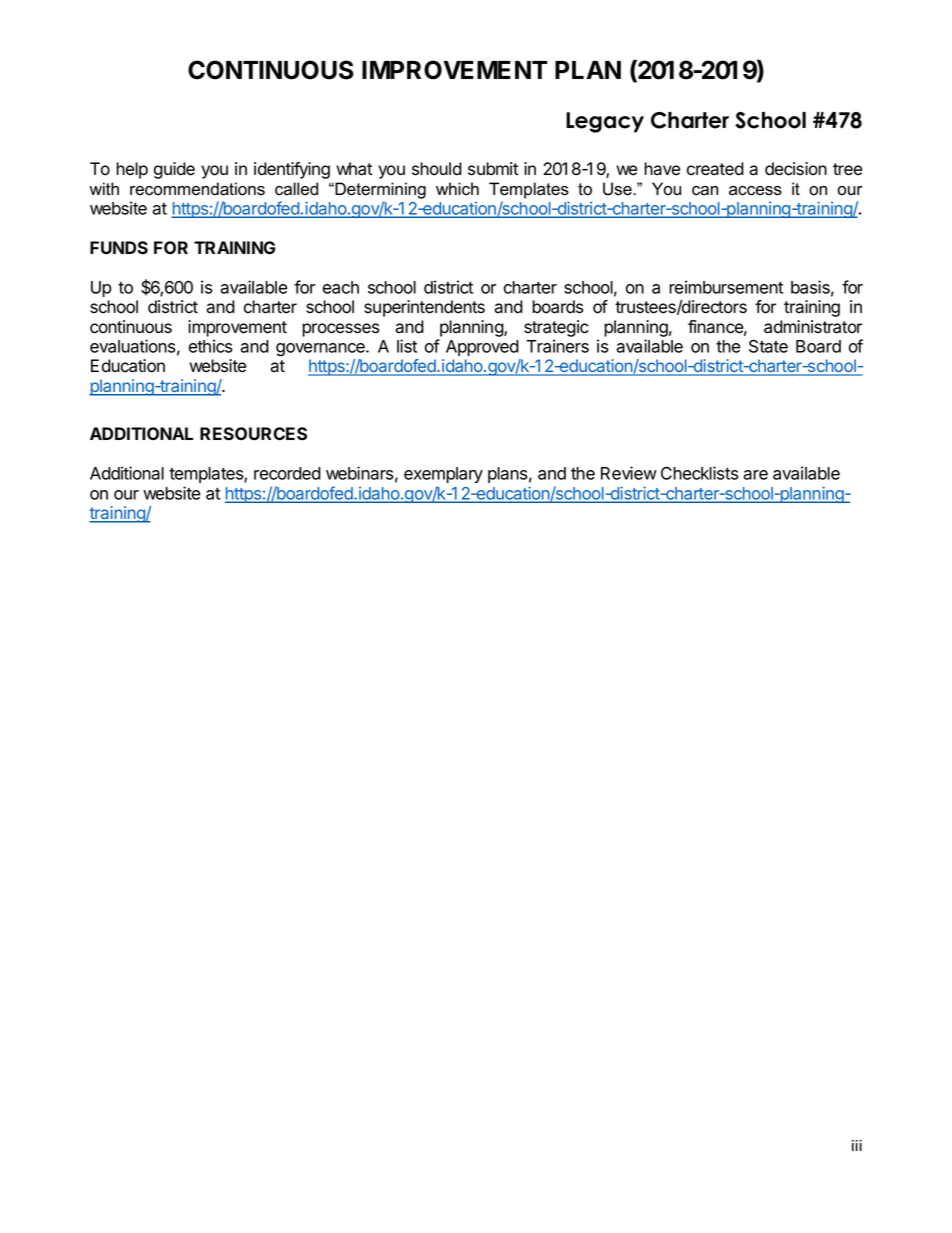 The height and width of the screenshot is (1233, 952). I want to click on Review, so click(629, 473).
